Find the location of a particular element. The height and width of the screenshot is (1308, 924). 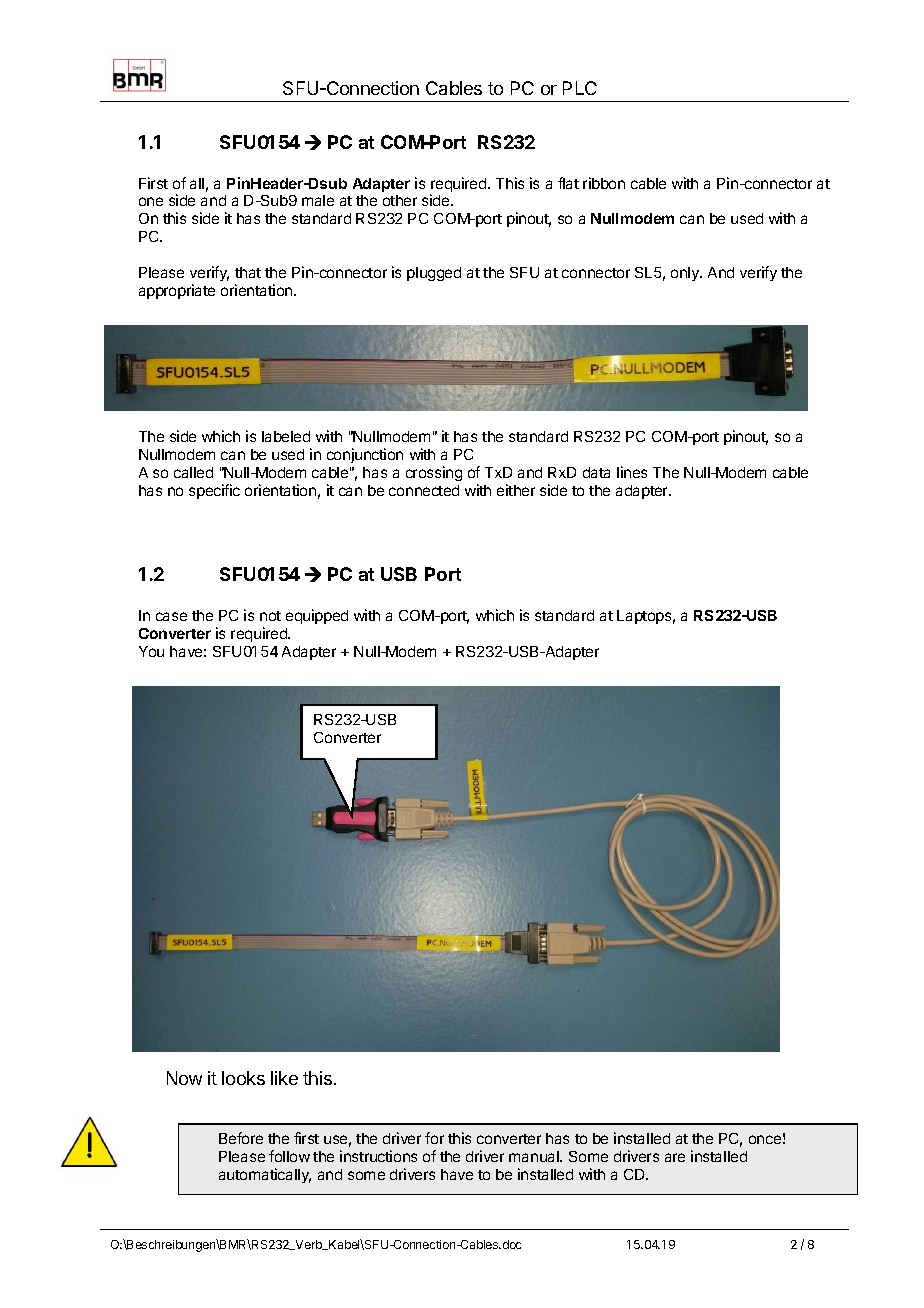

one is located at coordinates (151, 201).
